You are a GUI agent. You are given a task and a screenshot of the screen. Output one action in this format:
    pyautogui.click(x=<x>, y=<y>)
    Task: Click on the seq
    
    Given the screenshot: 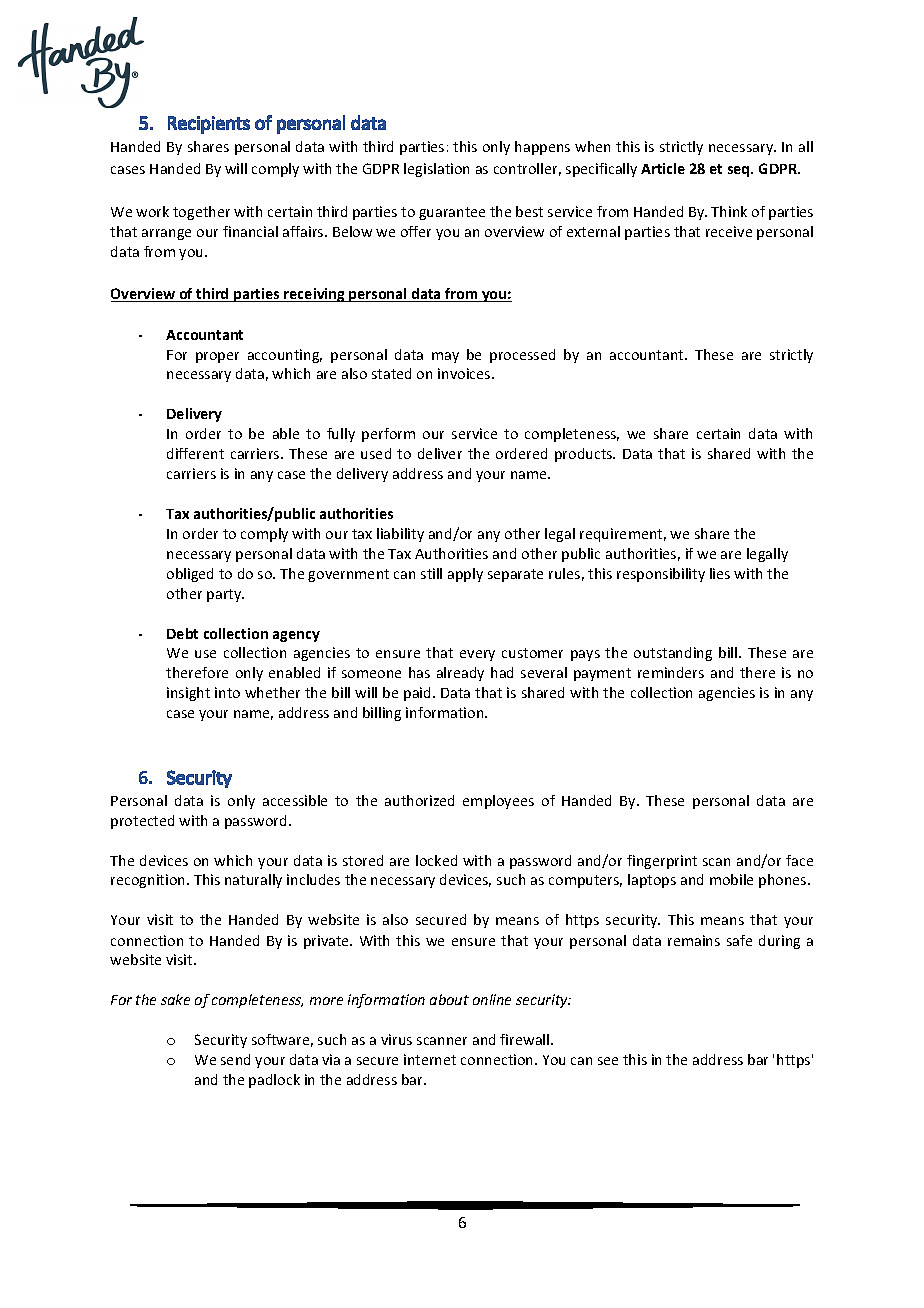 What is the action you would take?
    pyautogui.click(x=740, y=171)
